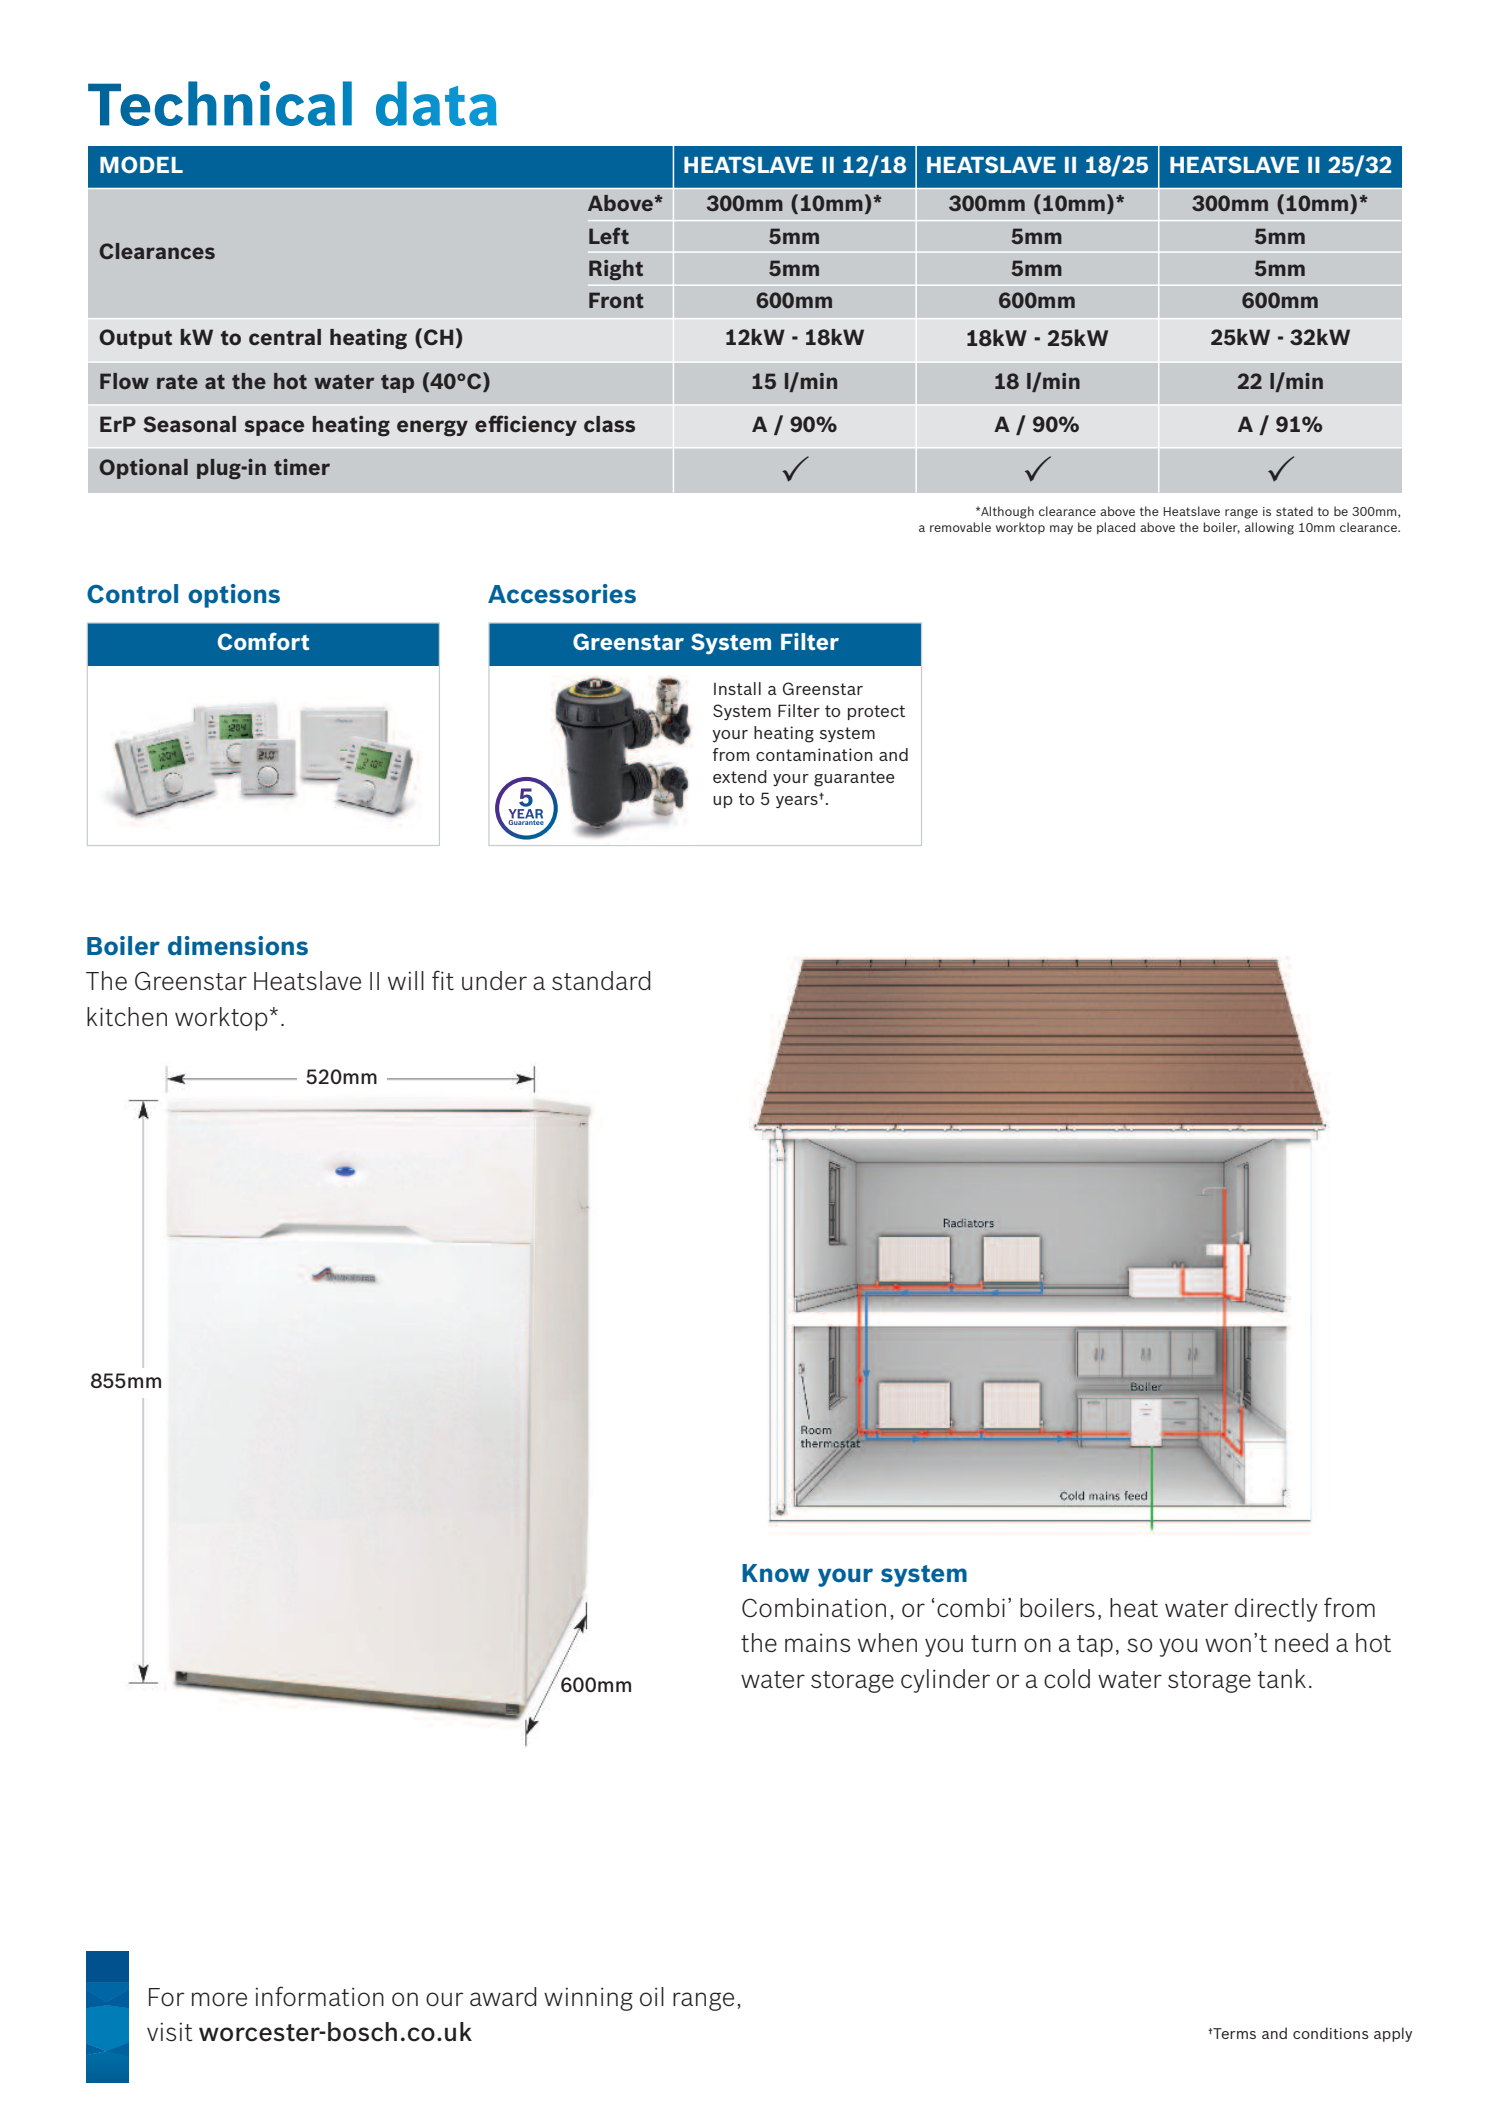 This page has width=1499, height=2120. Describe the element at coordinates (319, 1996) in the page. I see `information` at that location.
